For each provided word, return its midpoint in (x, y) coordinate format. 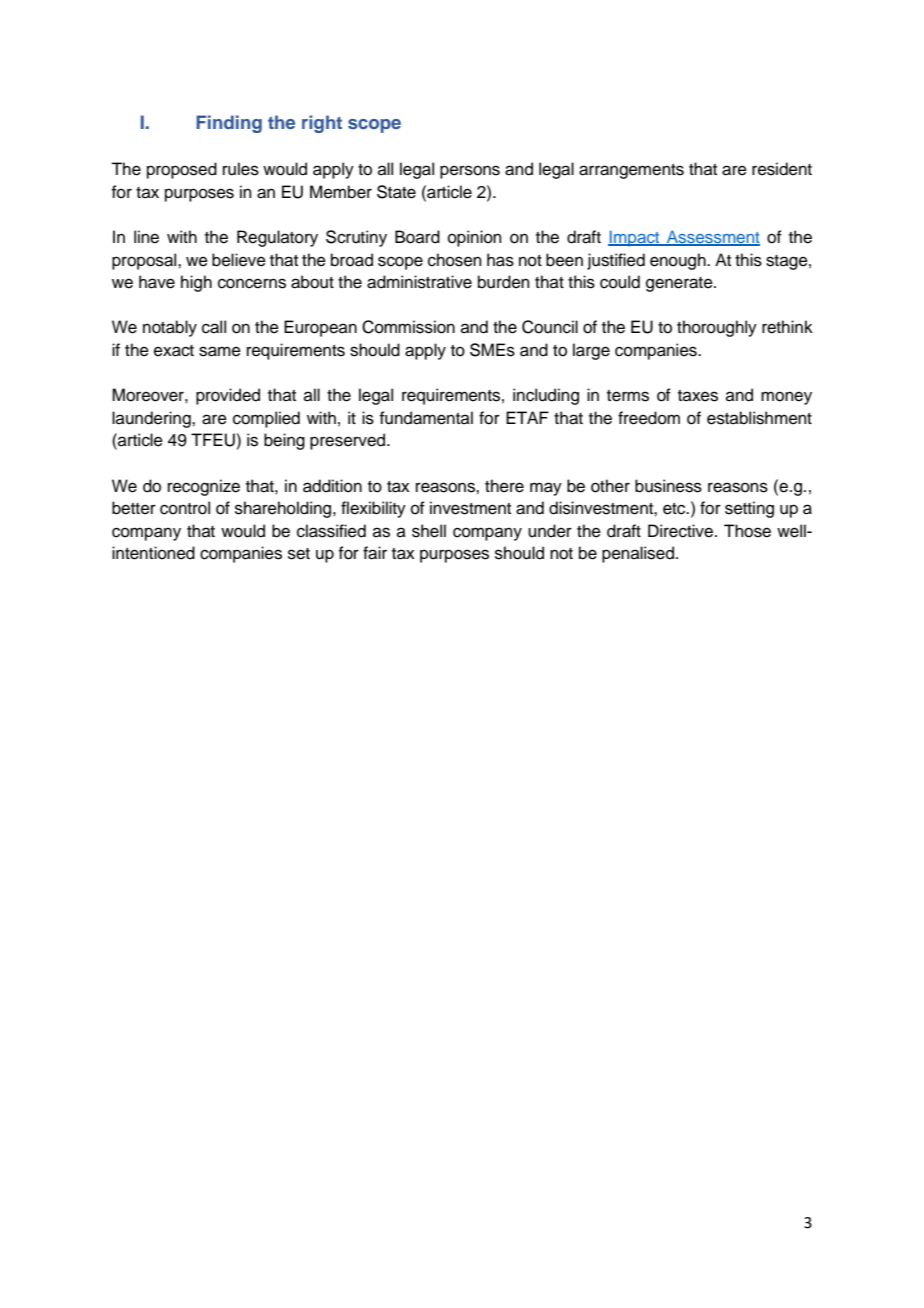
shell (429, 531)
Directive (682, 531)
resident (782, 169)
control (185, 508)
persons (470, 172)
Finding (229, 124)
